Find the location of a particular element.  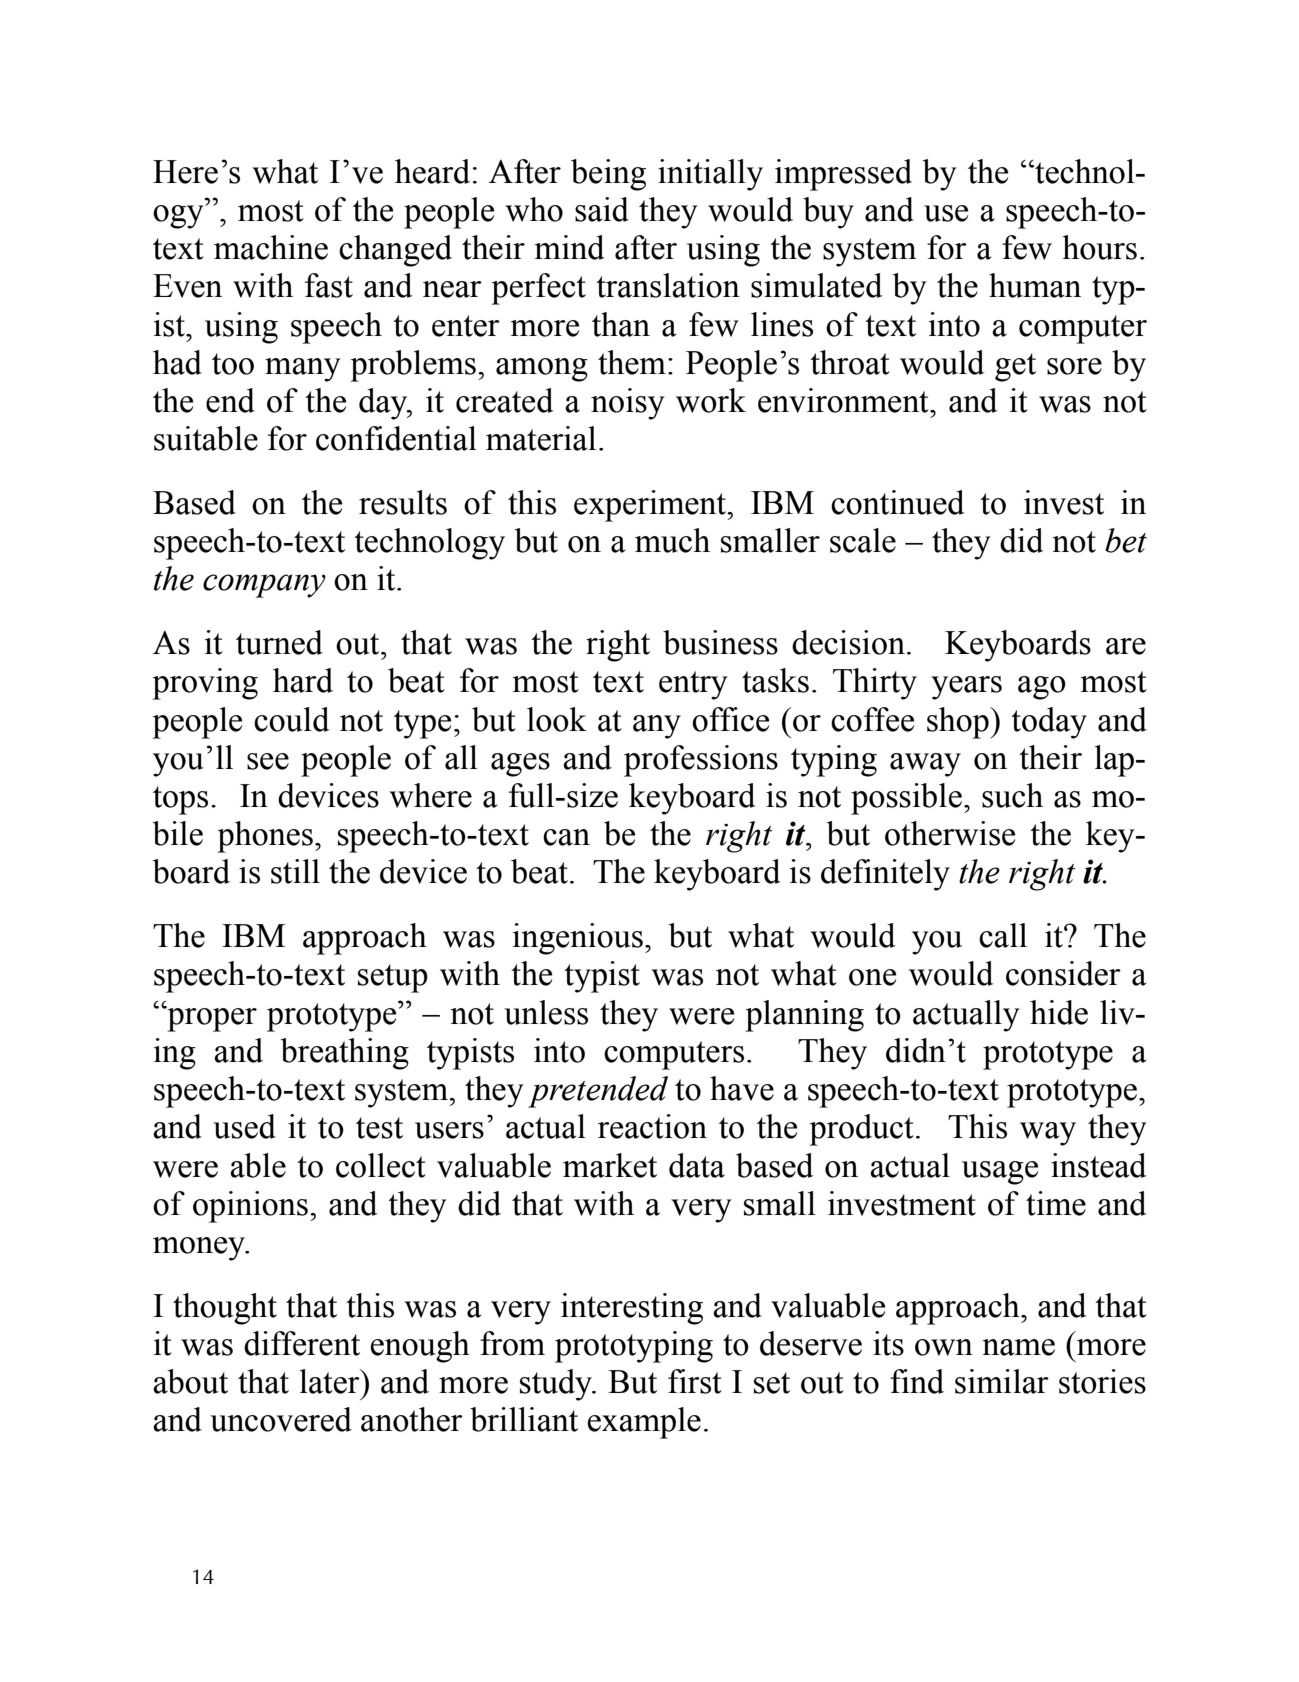

used is located at coordinates (244, 1126).
